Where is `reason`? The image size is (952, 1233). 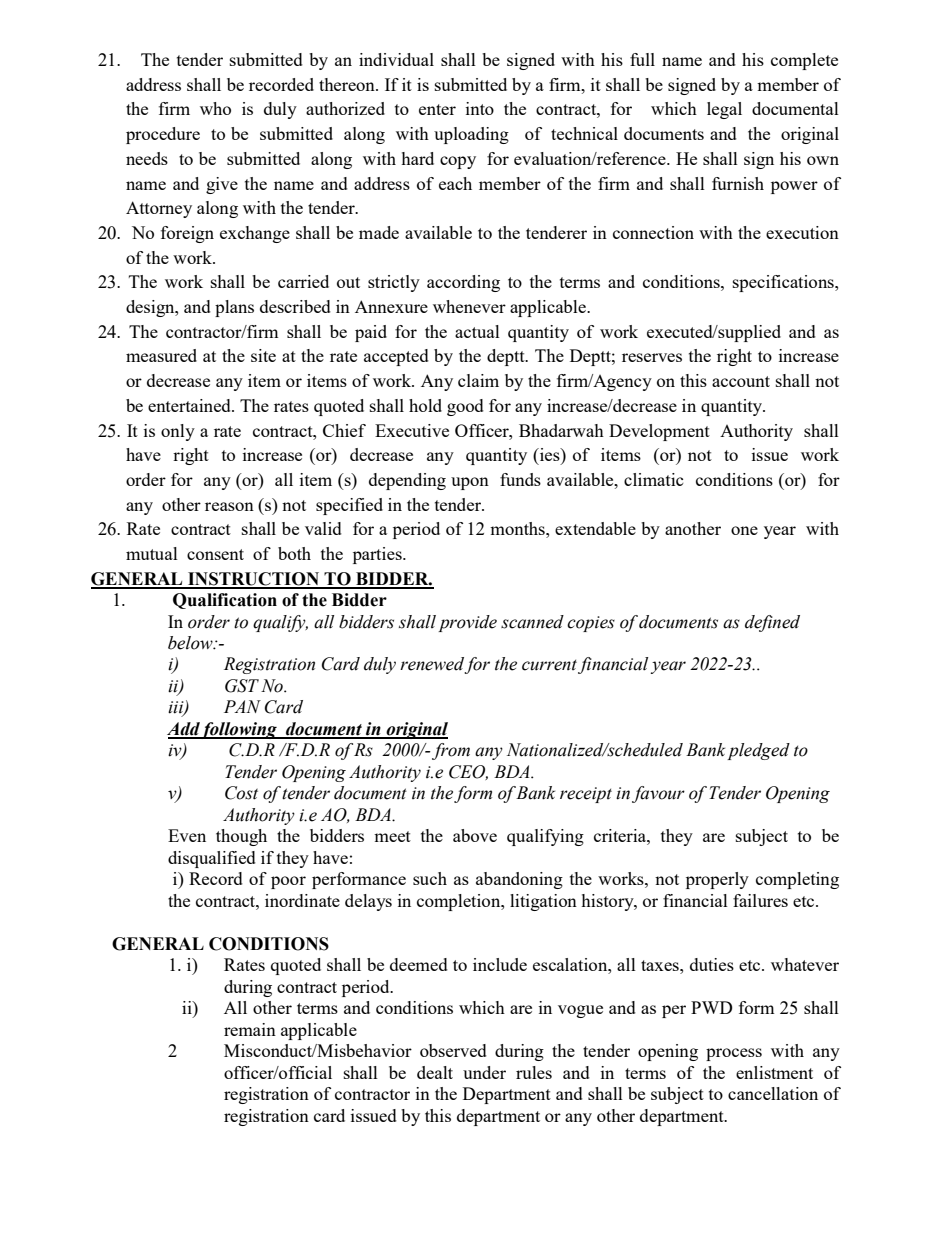
reason is located at coordinates (229, 506).
